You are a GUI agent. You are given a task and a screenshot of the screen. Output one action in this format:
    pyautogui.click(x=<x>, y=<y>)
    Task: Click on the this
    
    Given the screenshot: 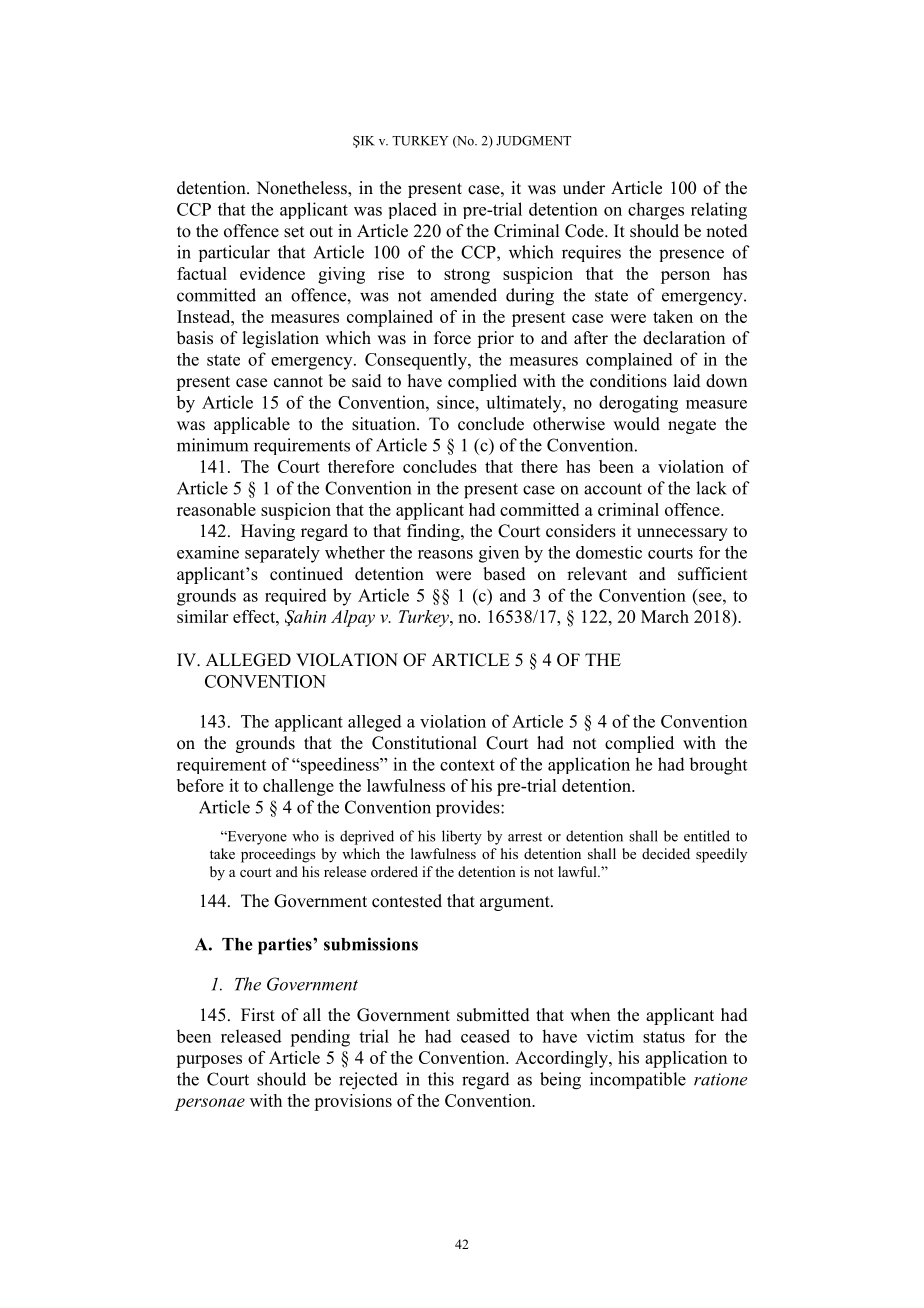 What is the action you would take?
    pyautogui.click(x=441, y=1079)
